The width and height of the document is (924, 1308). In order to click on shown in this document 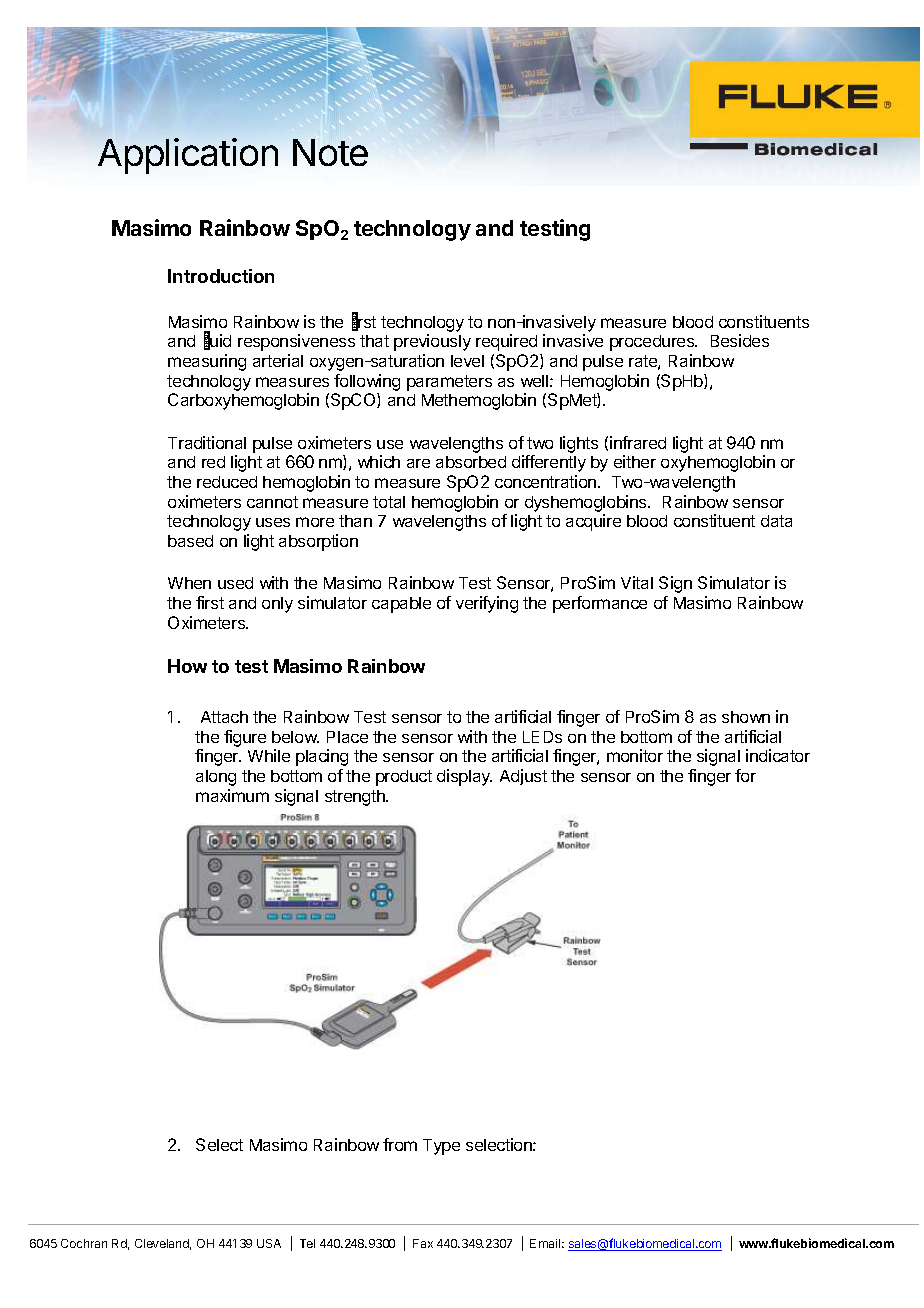, I will do `click(746, 717)`.
